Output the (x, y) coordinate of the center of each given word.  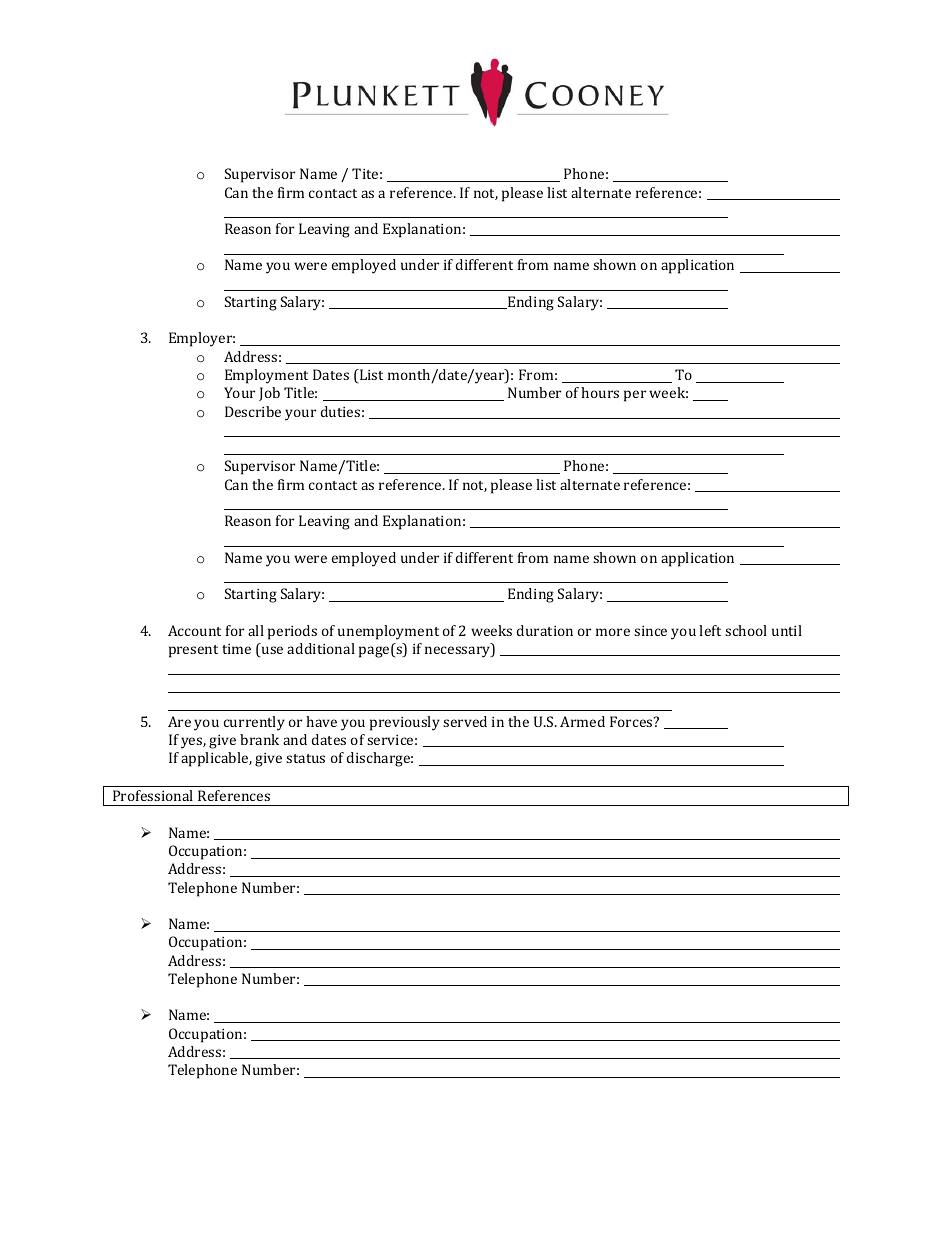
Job (269, 394)
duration (545, 630)
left (710, 630)
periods (292, 632)
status (305, 758)
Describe (253, 411)
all (256, 630)
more (613, 632)
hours (600, 392)
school (746, 630)
